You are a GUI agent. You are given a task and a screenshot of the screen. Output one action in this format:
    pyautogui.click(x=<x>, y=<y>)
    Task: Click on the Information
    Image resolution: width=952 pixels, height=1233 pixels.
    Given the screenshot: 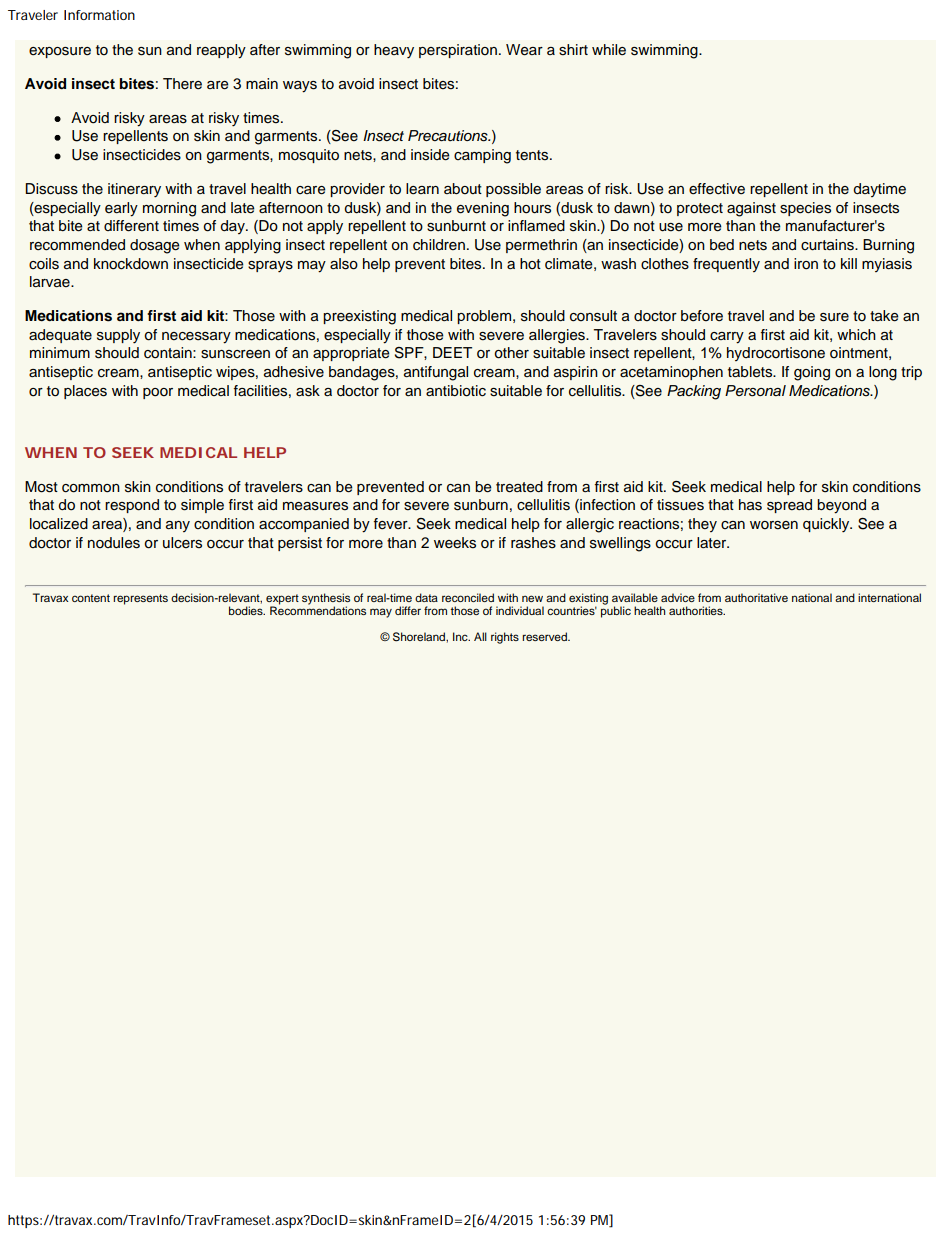 What is the action you would take?
    pyautogui.click(x=99, y=15)
